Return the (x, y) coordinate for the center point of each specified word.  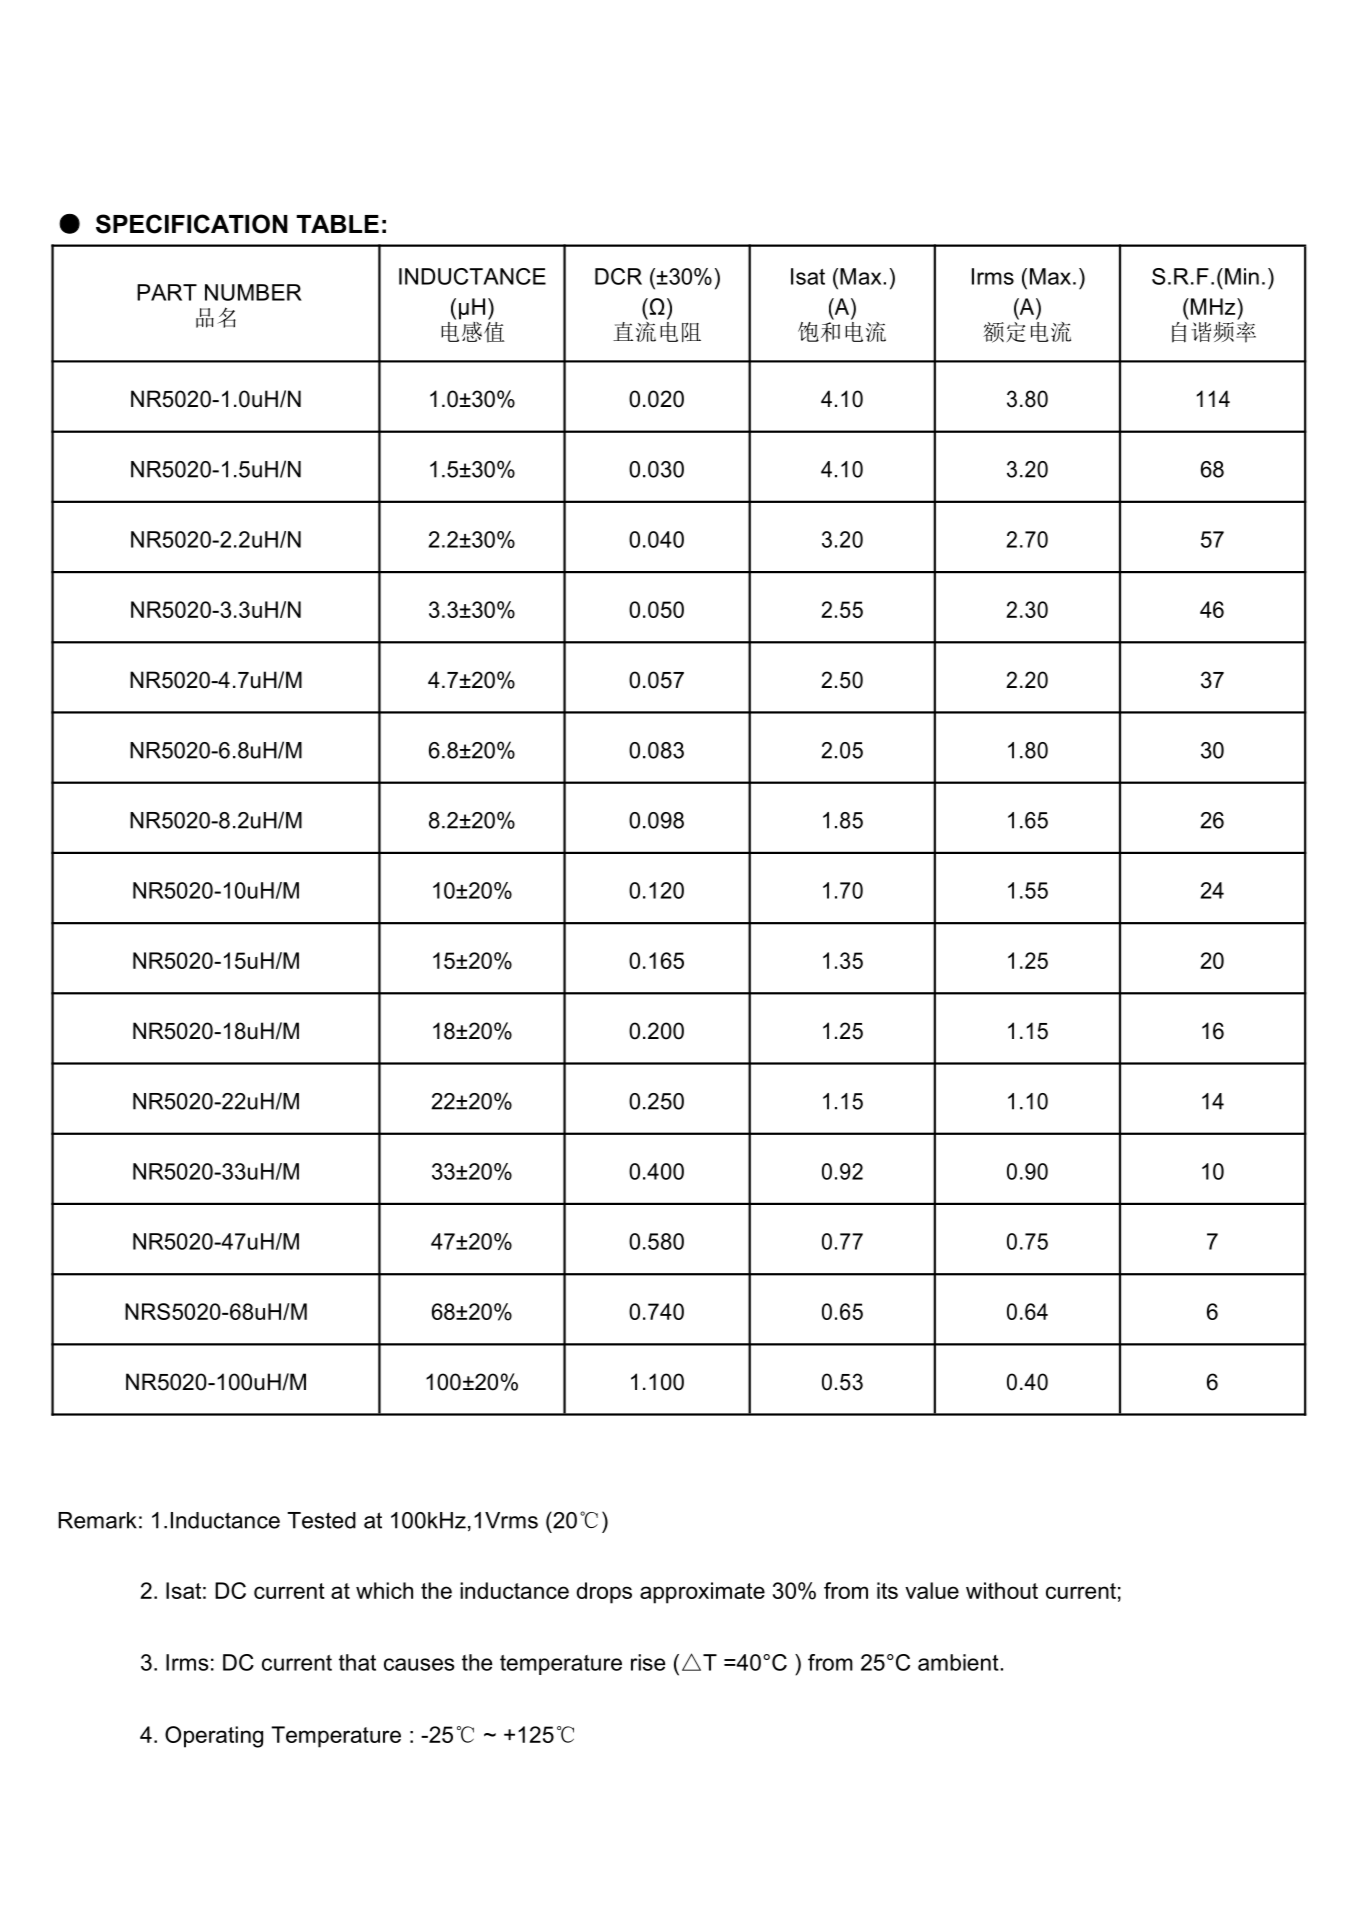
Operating (214, 1737)
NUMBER (253, 292)
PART (167, 292)
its (887, 1590)
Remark (97, 1520)
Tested (321, 1520)
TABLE (337, 224)
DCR (618, 276)
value (932, 1590)
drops (604, 1593)
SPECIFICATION (192, 224)
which (384, 1590)
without (1002, 1590)
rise (648, 1662)
